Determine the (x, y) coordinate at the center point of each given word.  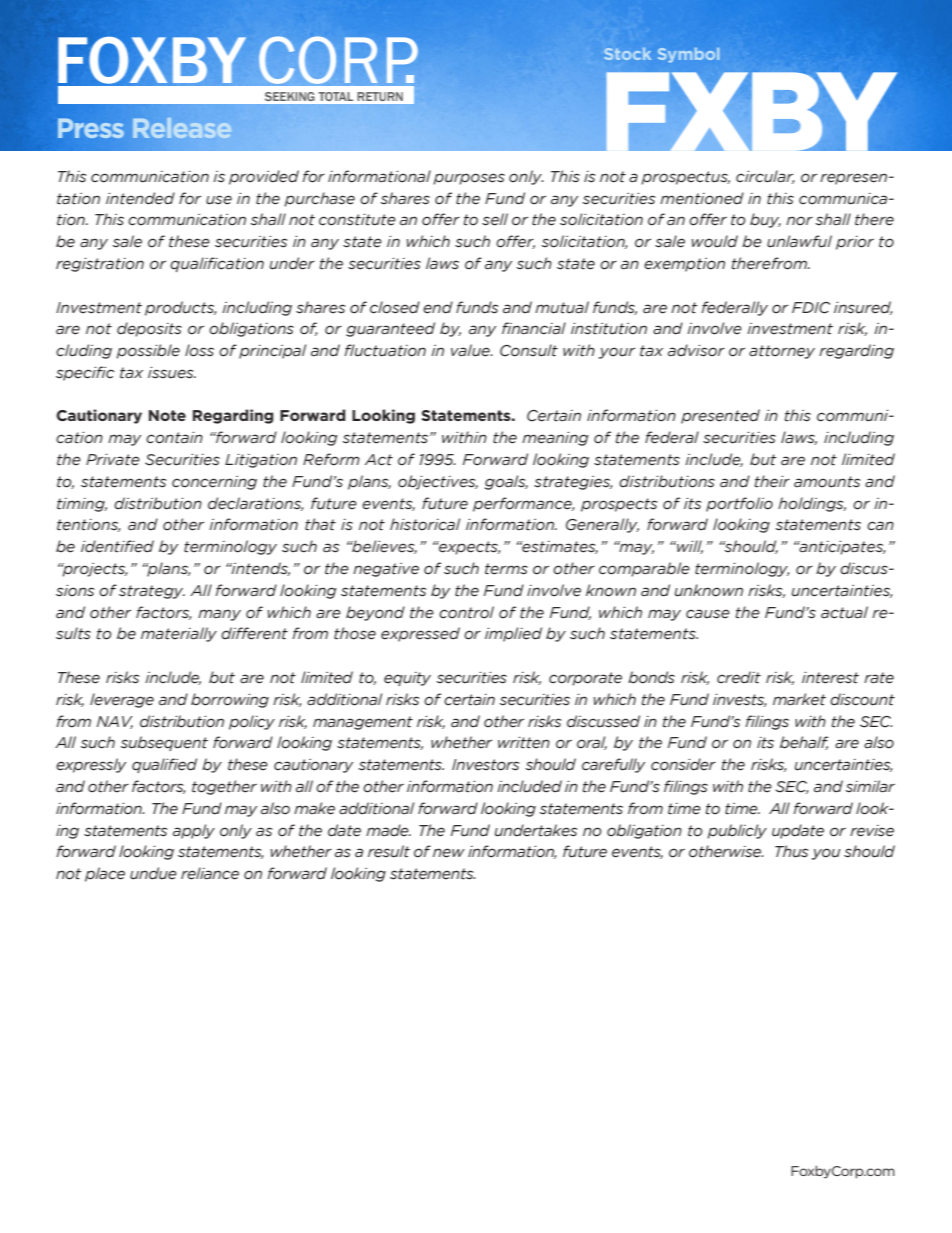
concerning (214, 483)
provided (264, 177)
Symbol (688, 55)
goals (506, 482)
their (772, 481)
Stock (628, 54)
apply (194, 831)
